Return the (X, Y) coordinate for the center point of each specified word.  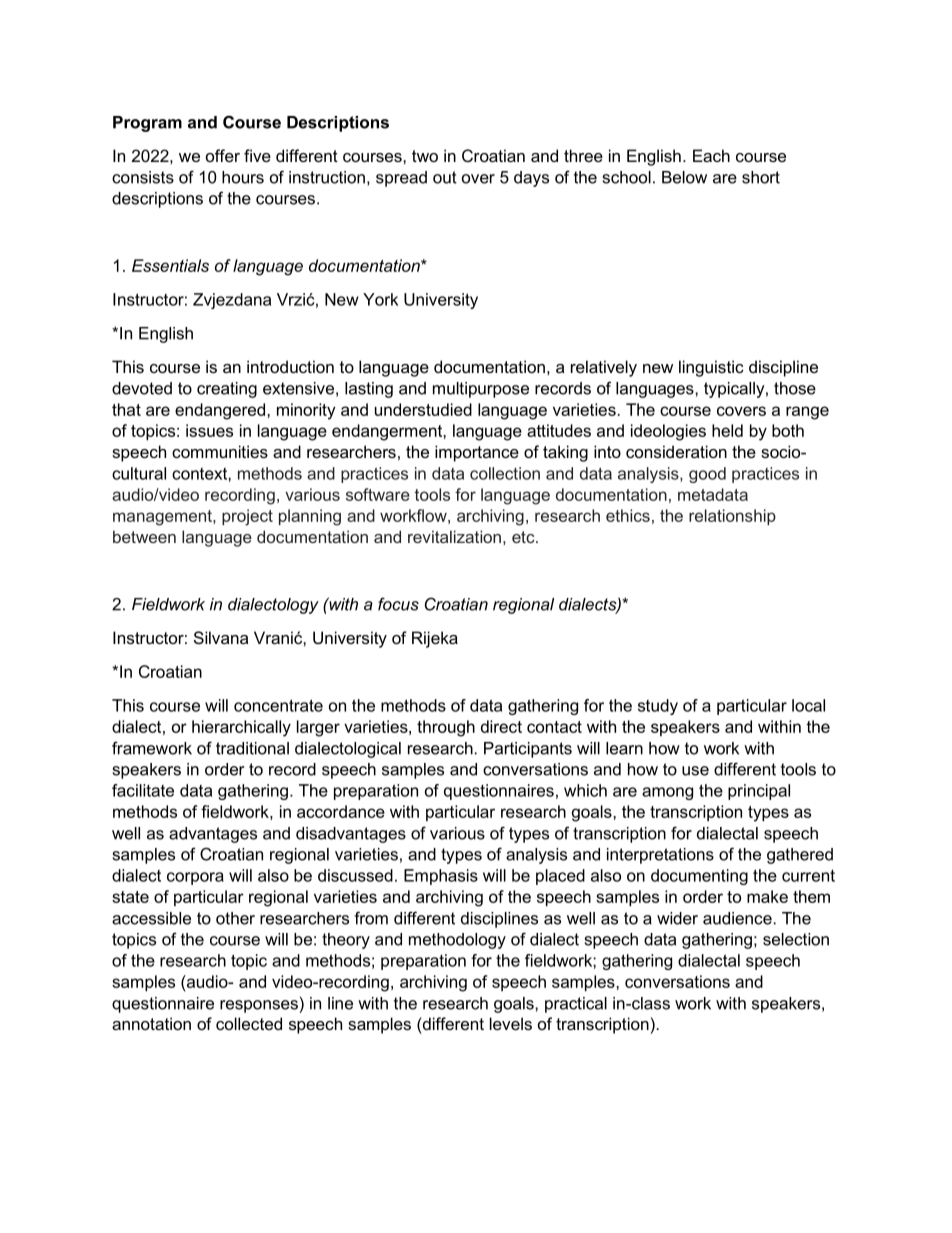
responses (259, 1006)
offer (223, 155)
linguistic (711, 368)
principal (759, 792)
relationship (732, 517)
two (425, 156)
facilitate (143, 790)
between (144, 536)
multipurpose (481, 390)
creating (227, 390)
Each (711, 155)
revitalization (454, 536)
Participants (528, 750)
